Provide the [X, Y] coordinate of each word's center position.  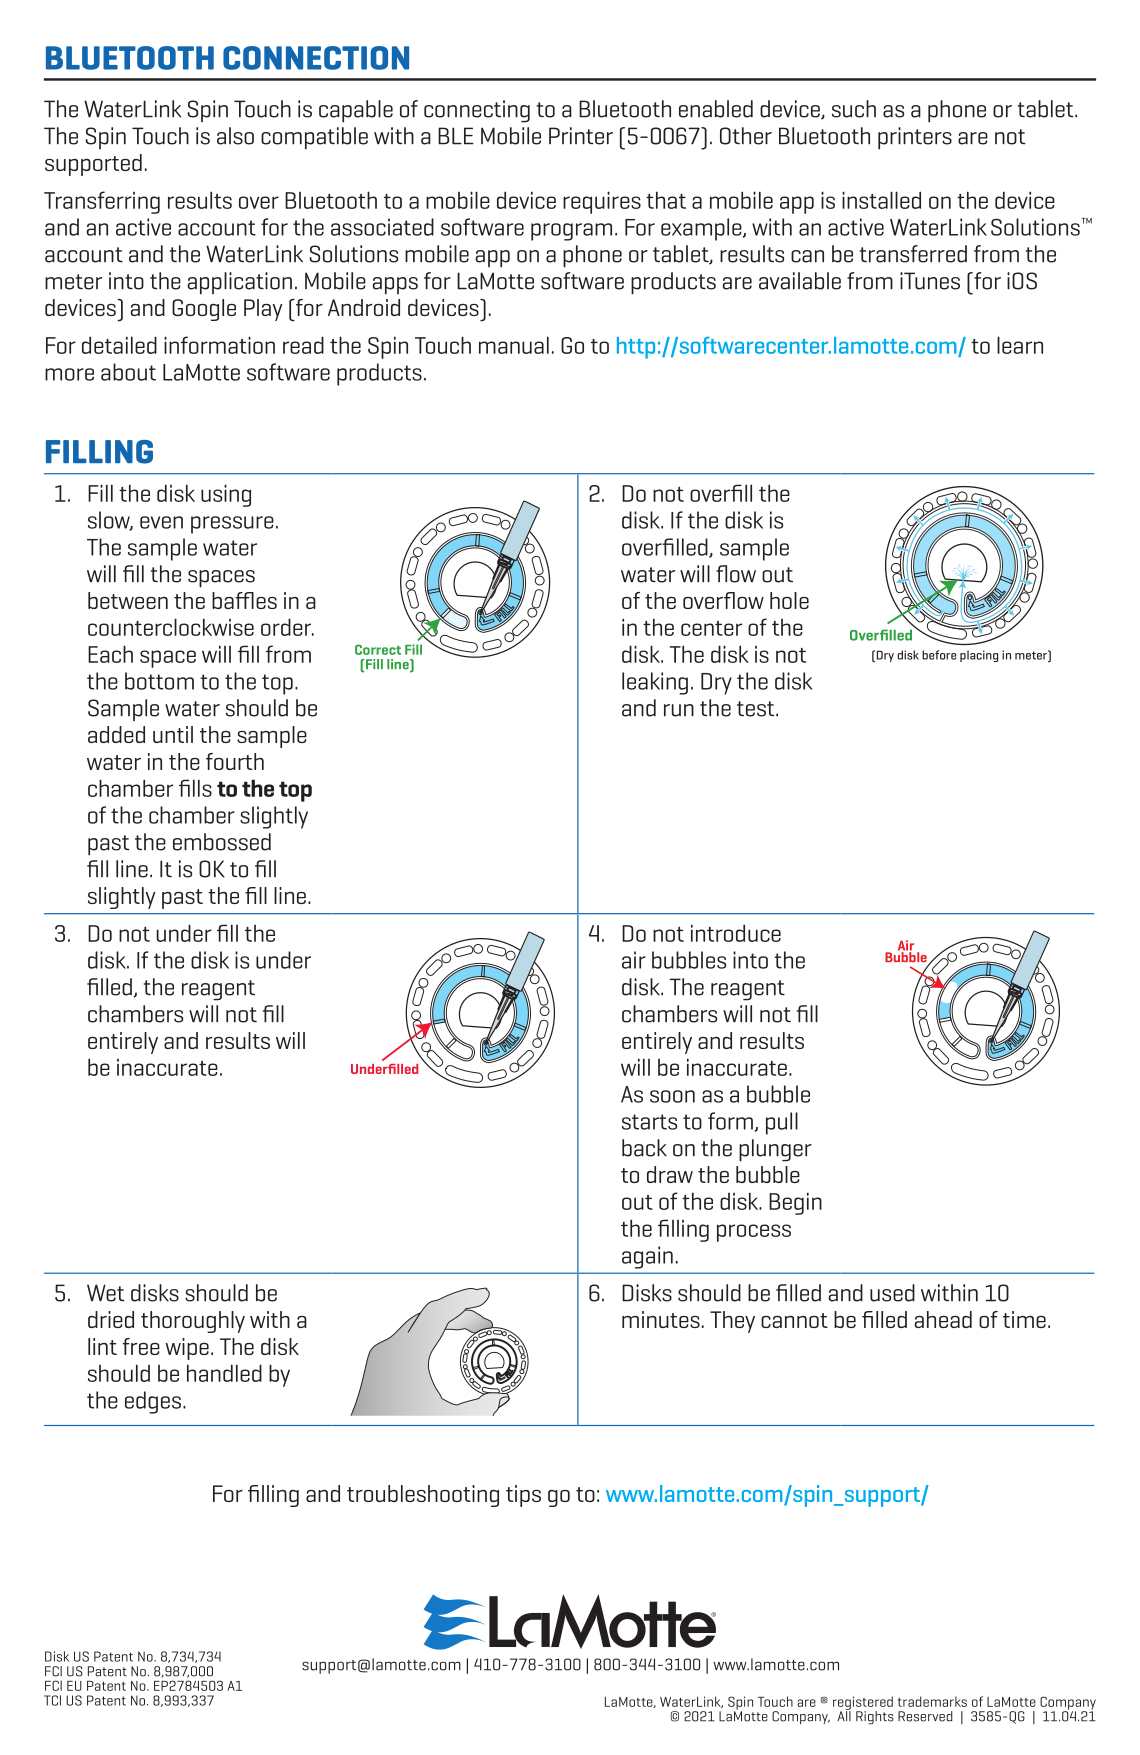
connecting [477, 111]
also [235, 136]
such [854, 109]
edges [154, 1402]
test [757, 709]
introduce [736, 933]
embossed [222, 842]
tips [523, 1496]
